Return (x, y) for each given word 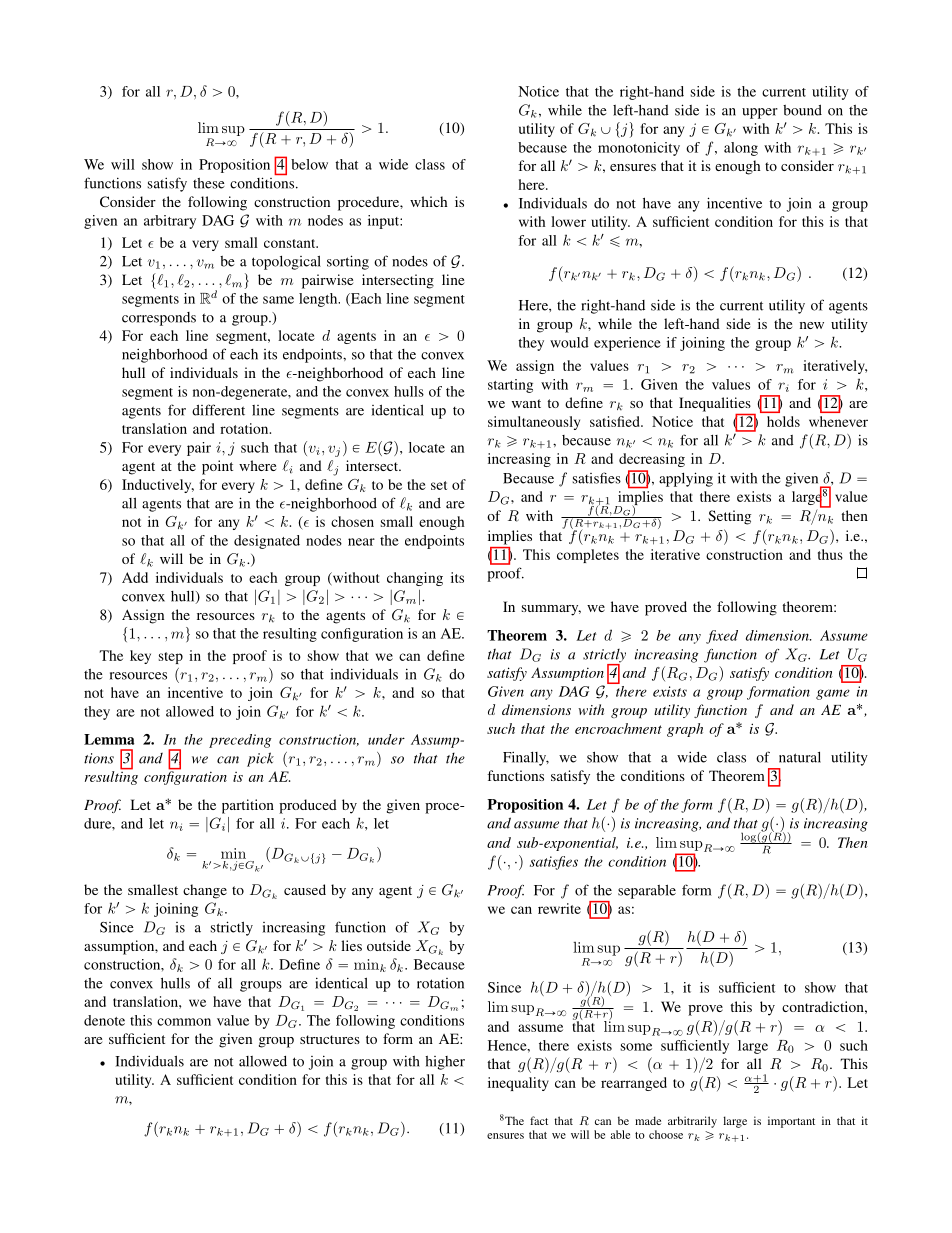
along (741, 149)
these (209, 183)
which (429, 201)
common (184, 1022)
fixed (722, 637)
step (171, 658)
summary (551, 610)
